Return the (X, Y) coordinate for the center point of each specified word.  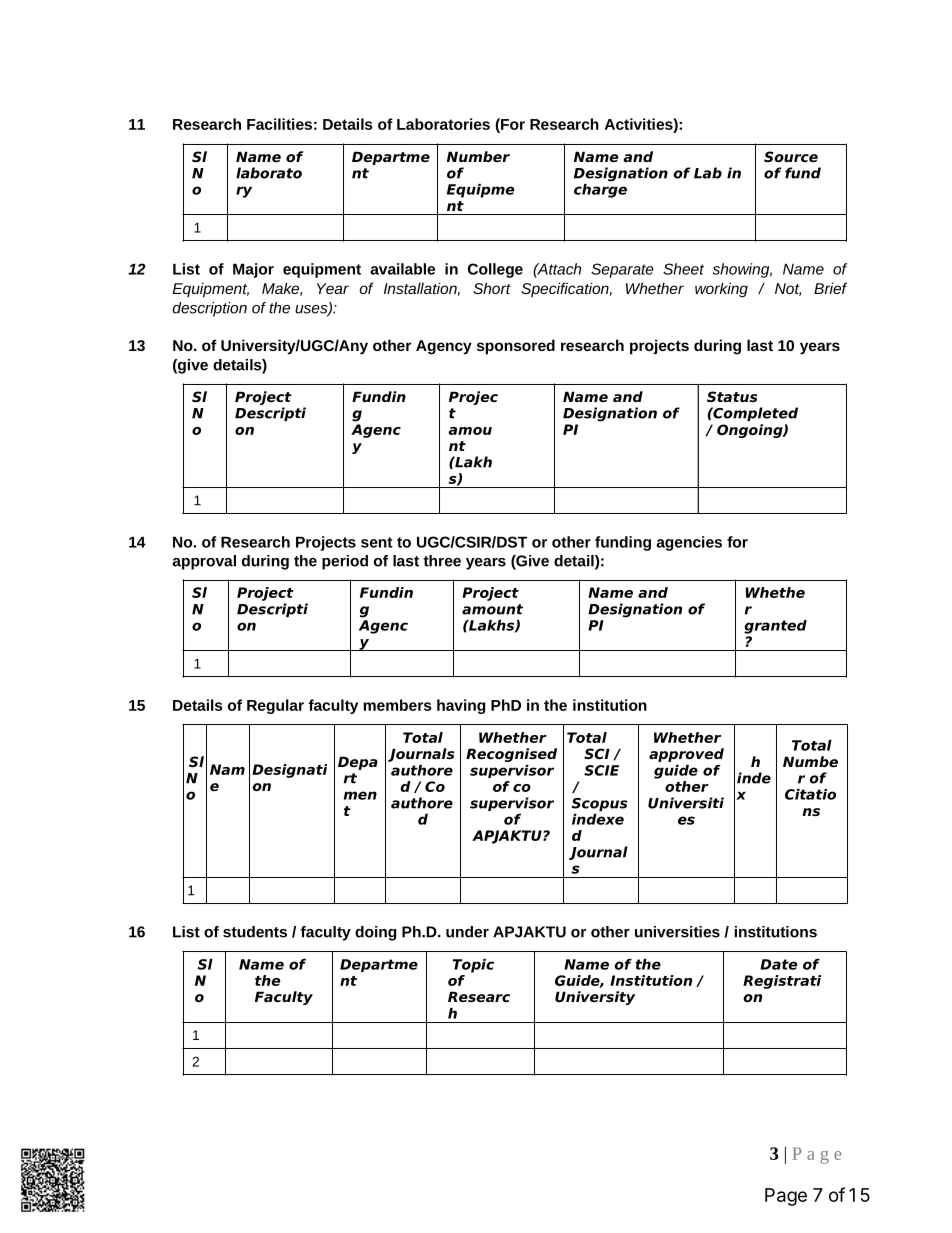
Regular (275, 706)
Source (791, 156)
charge (600, 189)
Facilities (279, 124)
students (255, 932)
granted (775, 627)
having (461, 706)
